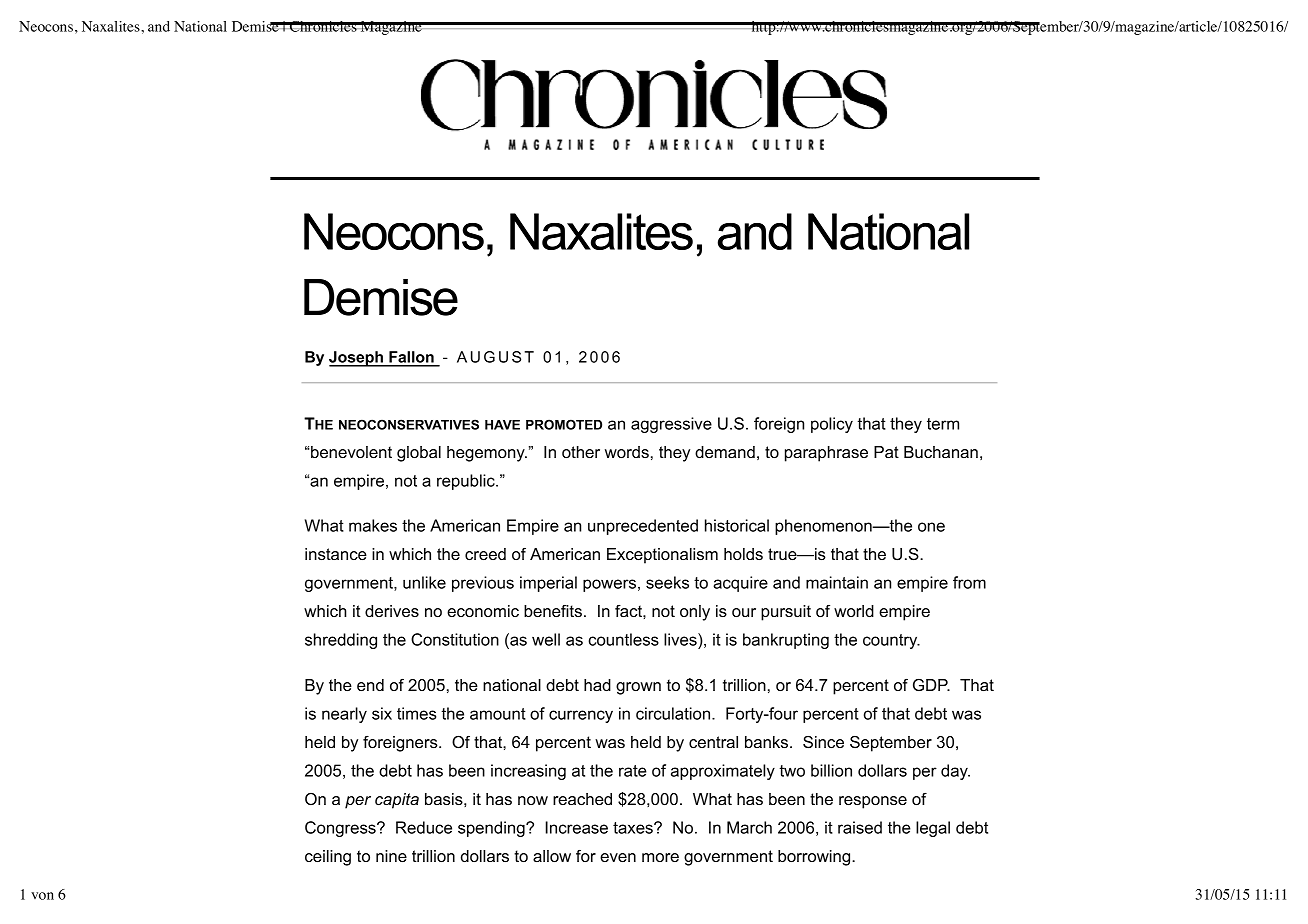 The width and height of the screenshot is (1308, 924). What do you see at coordinates (467, 482) in the screenshot?
I see `republic` at bounding box center [467, 482].
